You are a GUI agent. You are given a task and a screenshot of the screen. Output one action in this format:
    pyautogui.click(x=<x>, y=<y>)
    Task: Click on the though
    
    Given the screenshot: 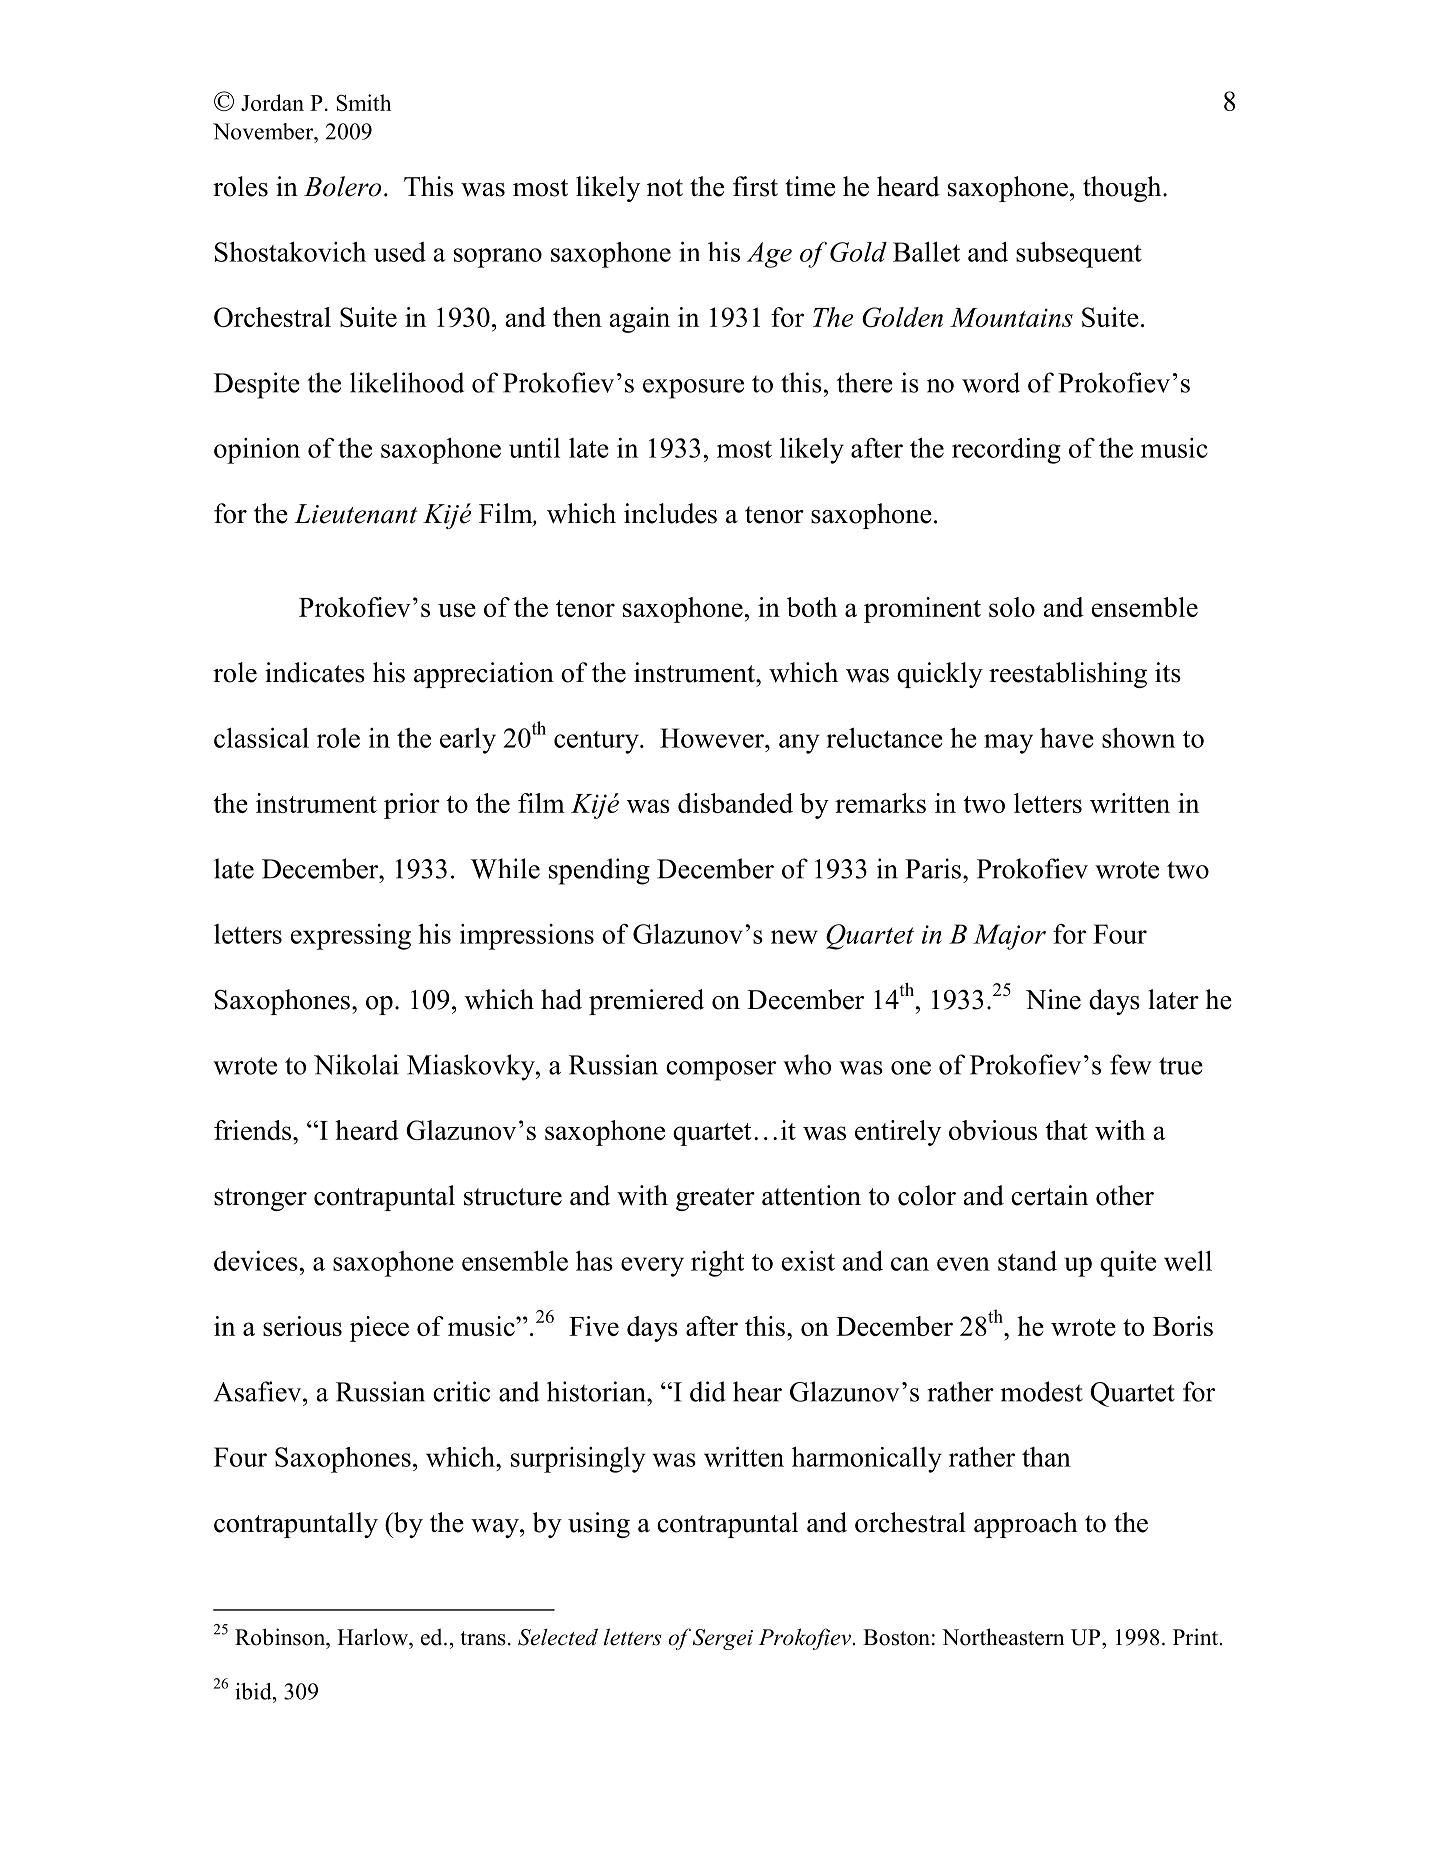 What is the action you would take?
    pyautogui.click(x=1123, y=189)
